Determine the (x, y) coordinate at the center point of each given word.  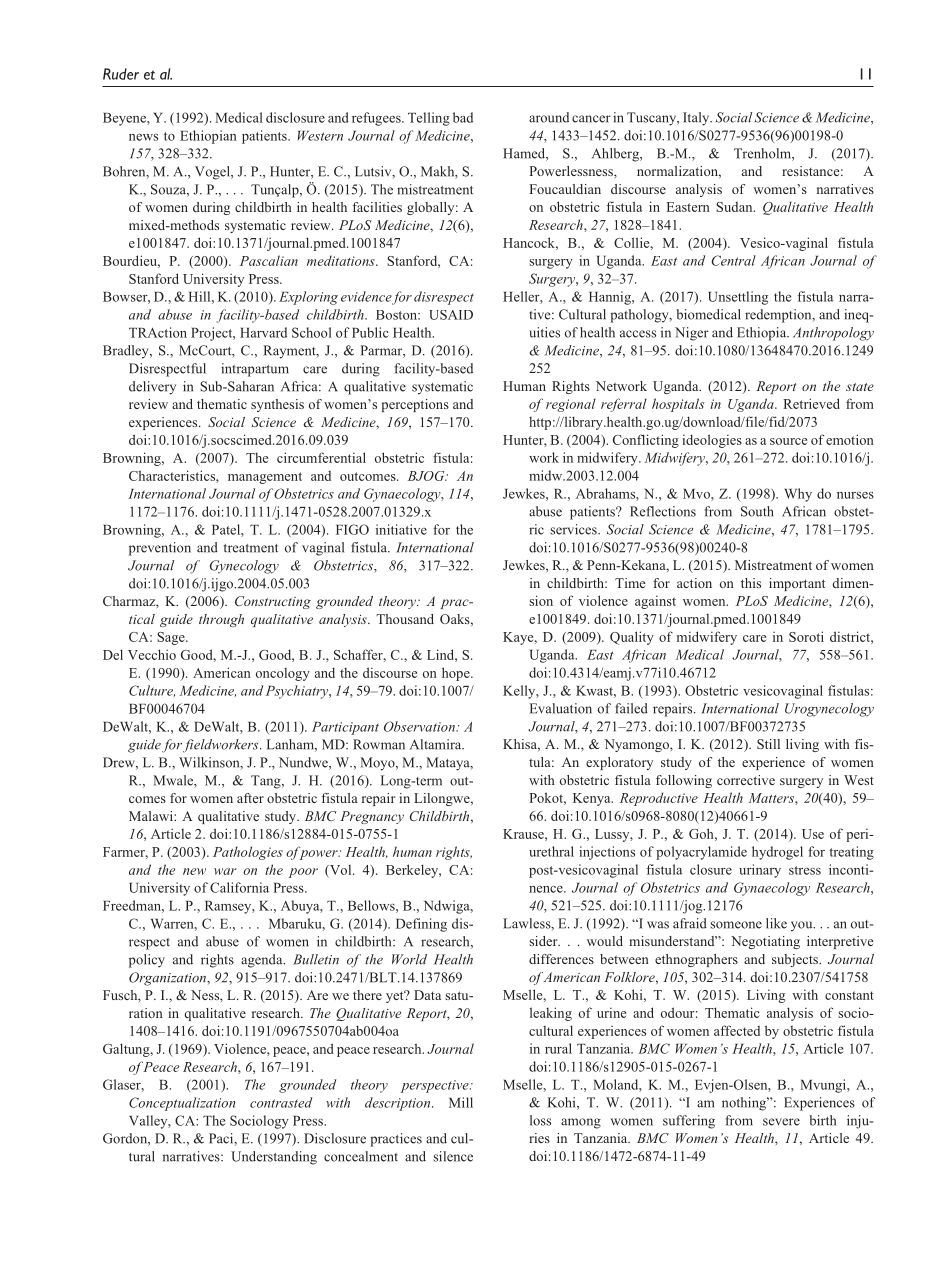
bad (463, 117)
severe (781, 1122)
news (143, 137)
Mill (461, 1102)
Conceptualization (182, 1104)
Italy (697, 119)
